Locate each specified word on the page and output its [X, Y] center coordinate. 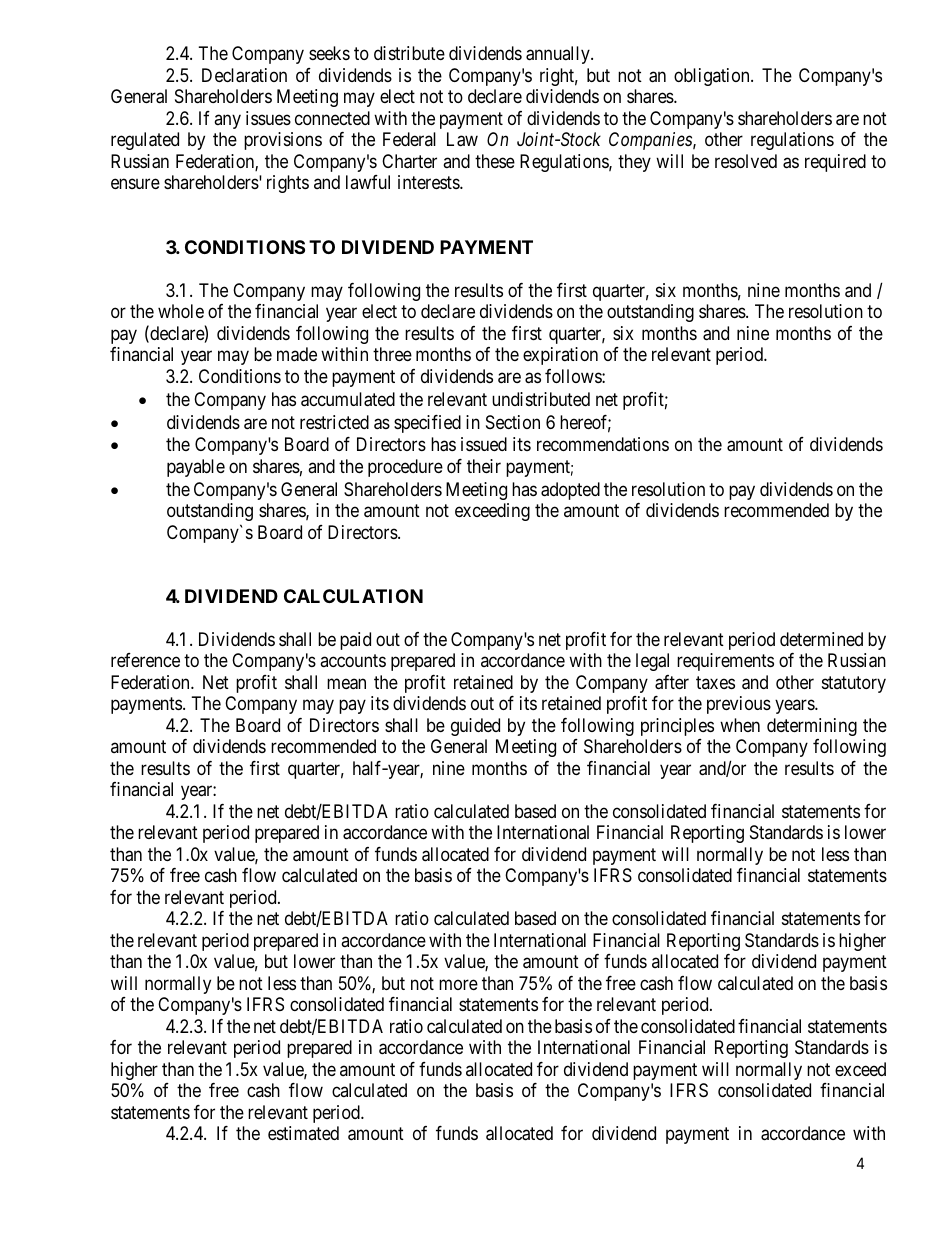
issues [268, 118]
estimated [303, 1133]
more [458, 984]
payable [196, 468]
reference [145, 660]
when [740, 725]
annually [559, 55]
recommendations [603, 444]
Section [513, 422]
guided [475, 727]
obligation [713, 77]
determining [812, 727]
